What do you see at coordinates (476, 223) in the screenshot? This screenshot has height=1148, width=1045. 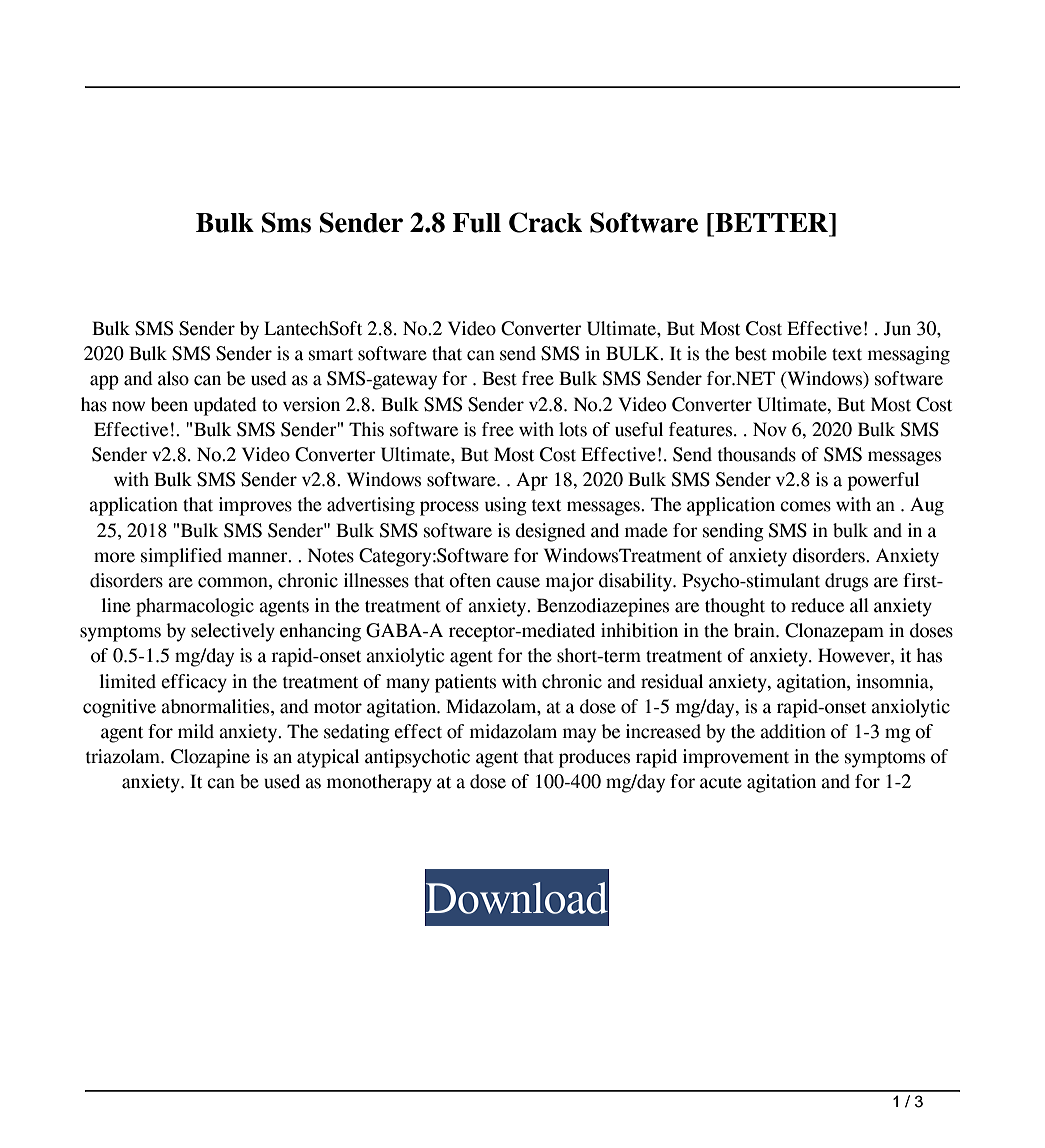 I see `Full` at bounding box center [476, 223].
